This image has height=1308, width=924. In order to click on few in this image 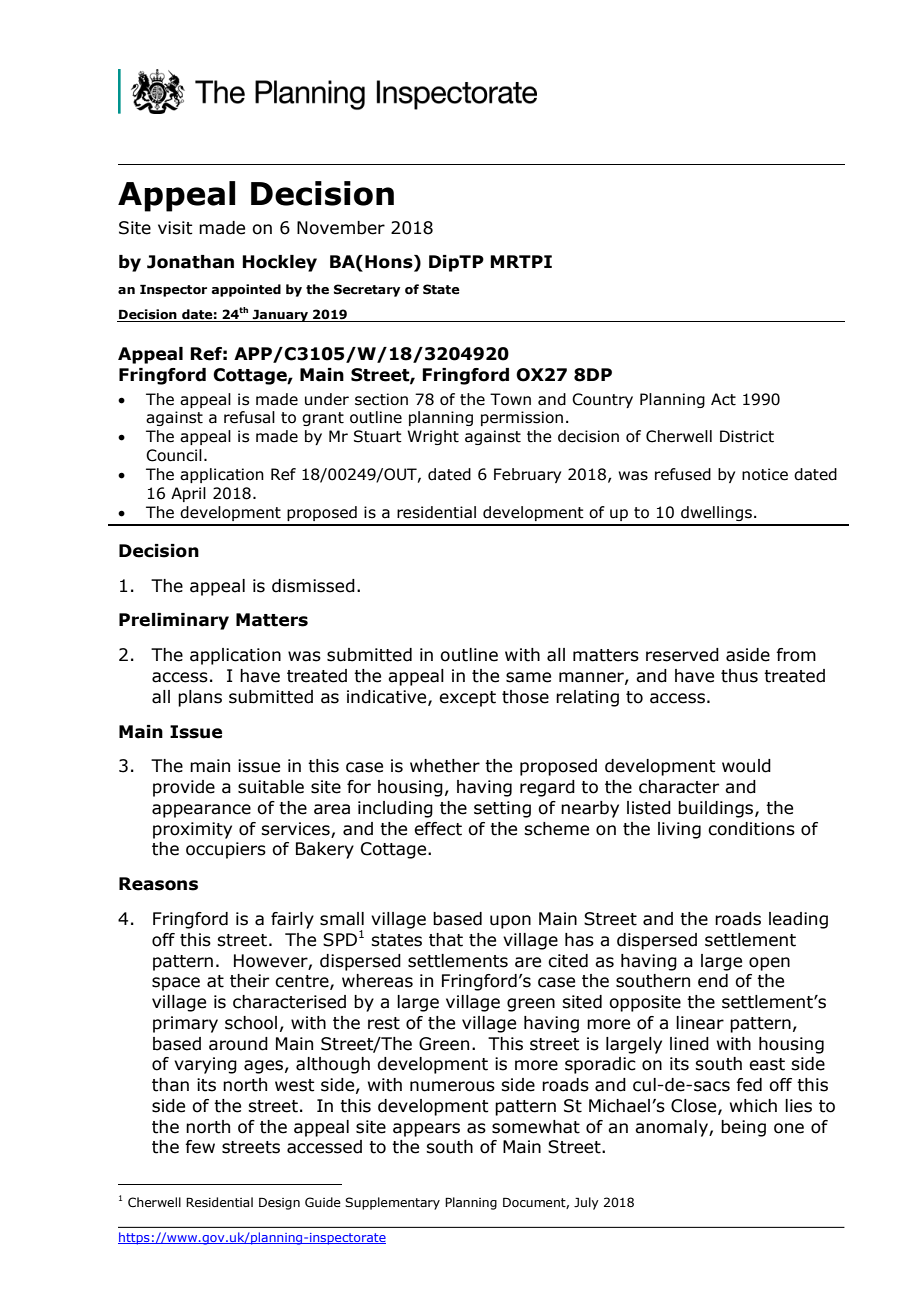, I will do `click(200, 1147)`.
